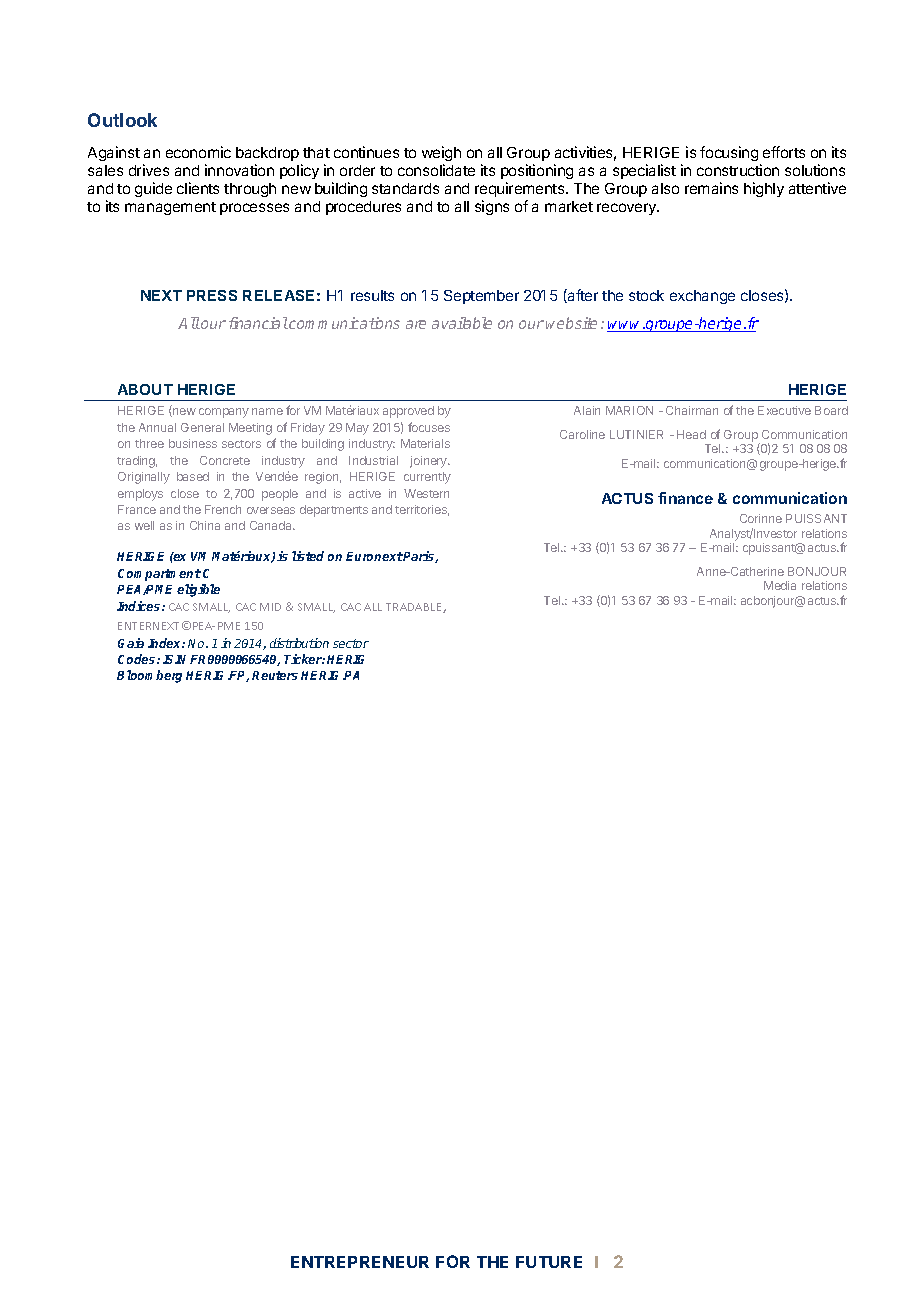 This screenshot has width=924, height=1308. I want to click on ENTREPRENEUR, so click(360, 1262).
